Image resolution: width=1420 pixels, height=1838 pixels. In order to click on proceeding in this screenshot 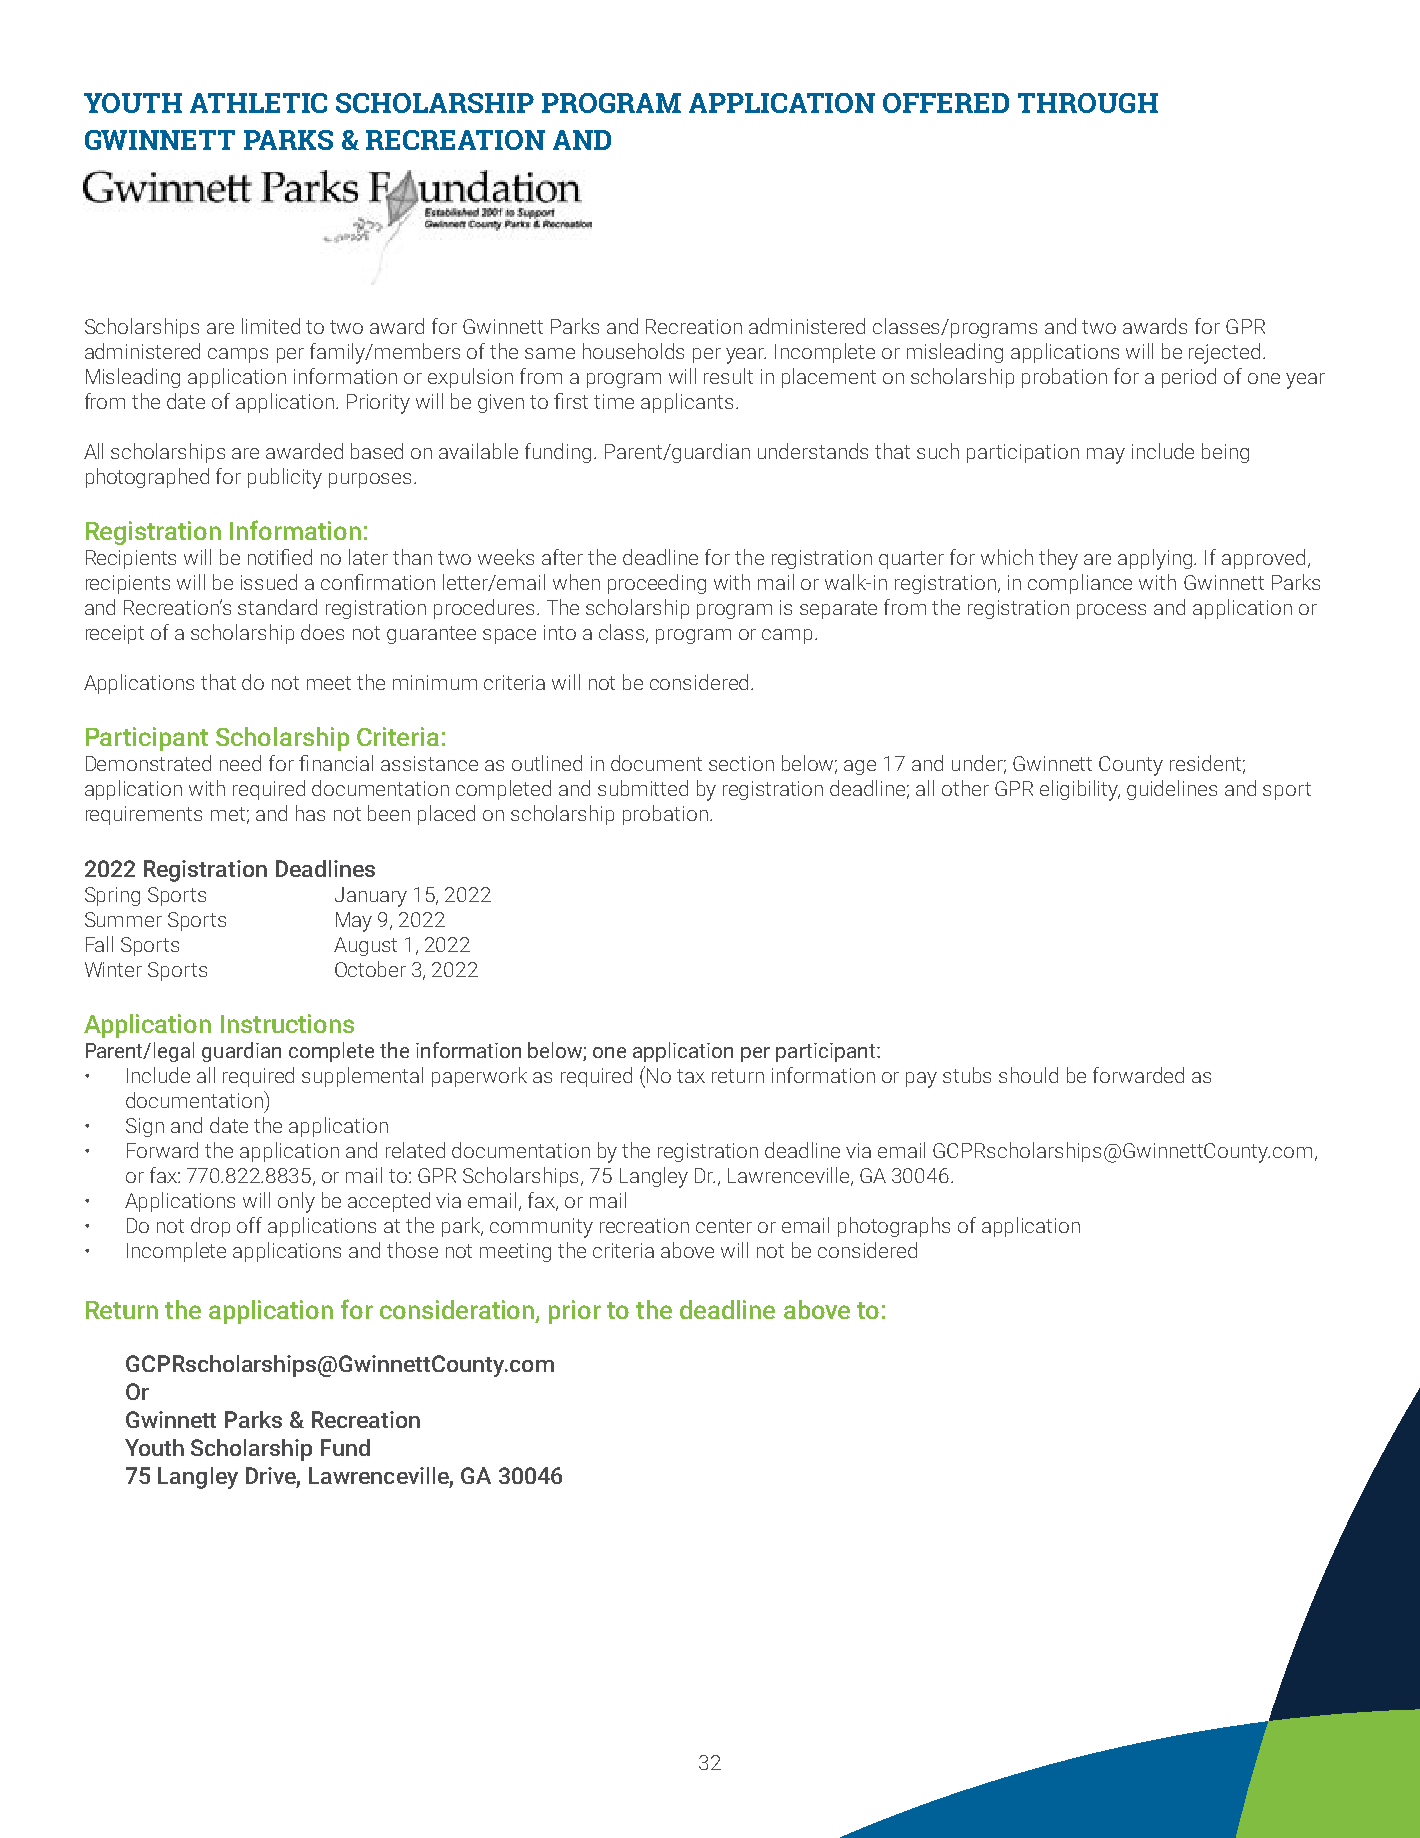, I will do `click(657, 584)`.
